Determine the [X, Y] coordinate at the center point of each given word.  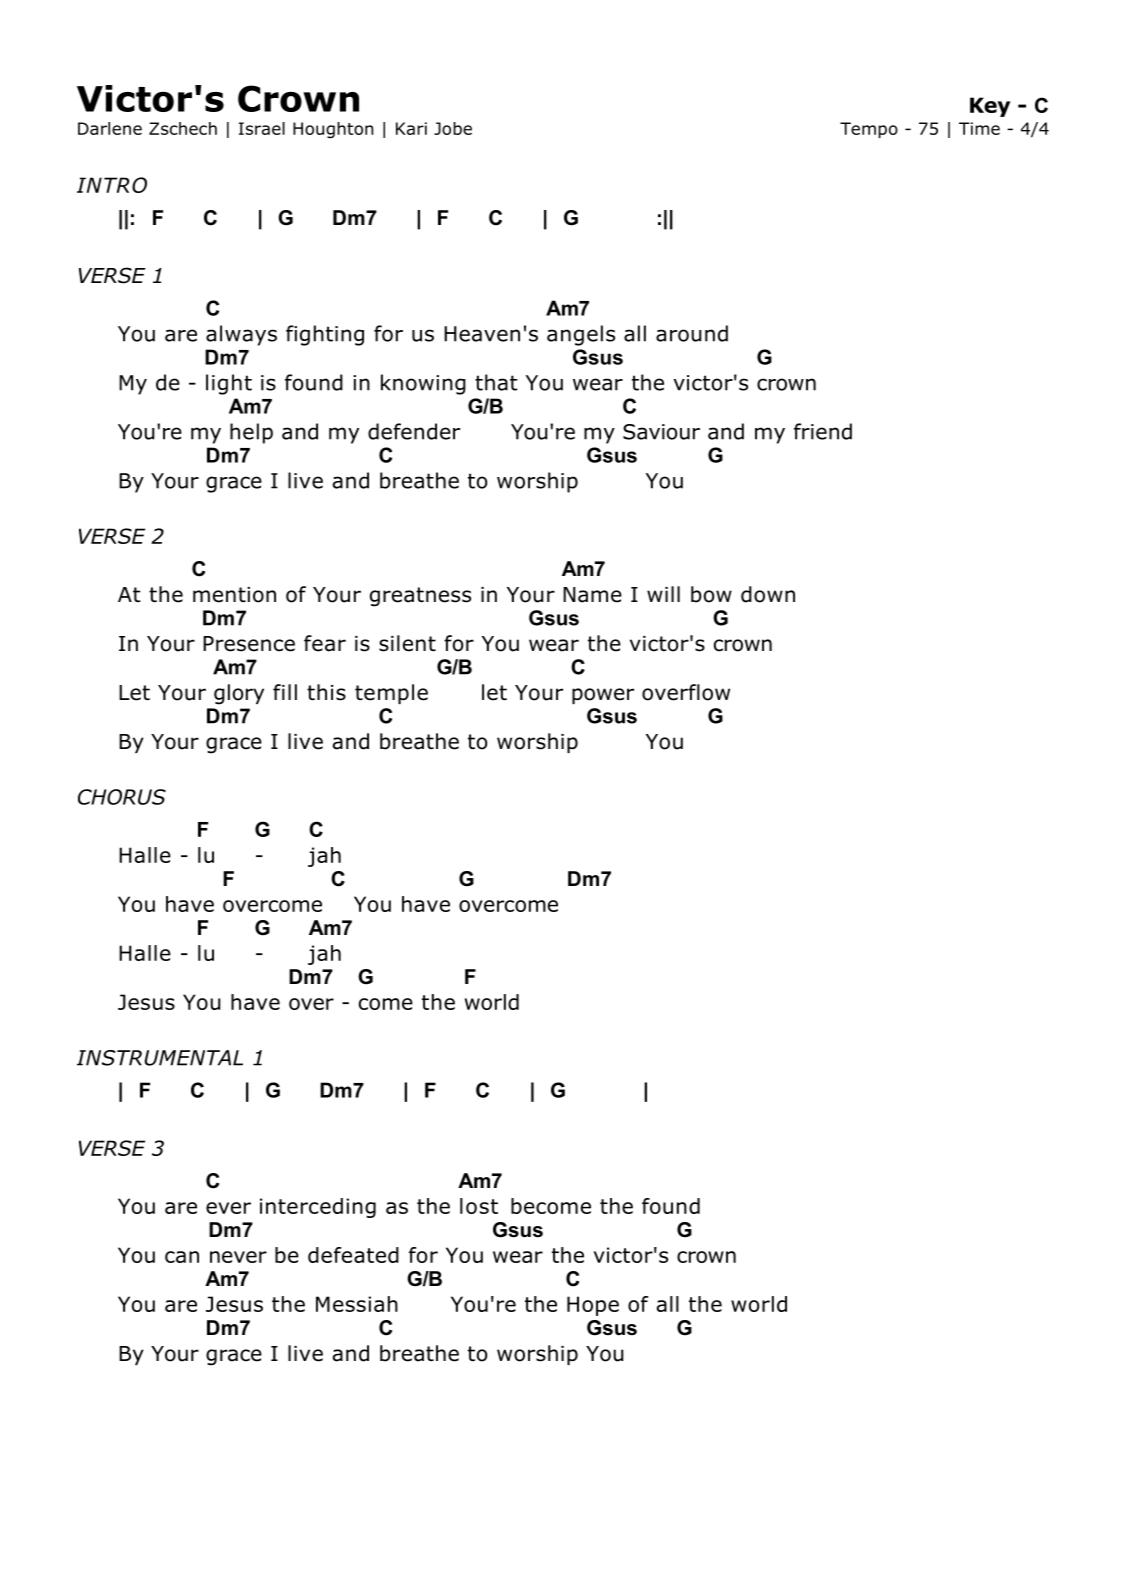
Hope [593, 1306]
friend [823, 431]
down [768, 594]
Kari [411, 128]
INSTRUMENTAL [160, 1058]
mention [234, 595]
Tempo [869, 130]
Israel [262, 128]
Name [592, 595]
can [182, 1257]
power [603, 696]
